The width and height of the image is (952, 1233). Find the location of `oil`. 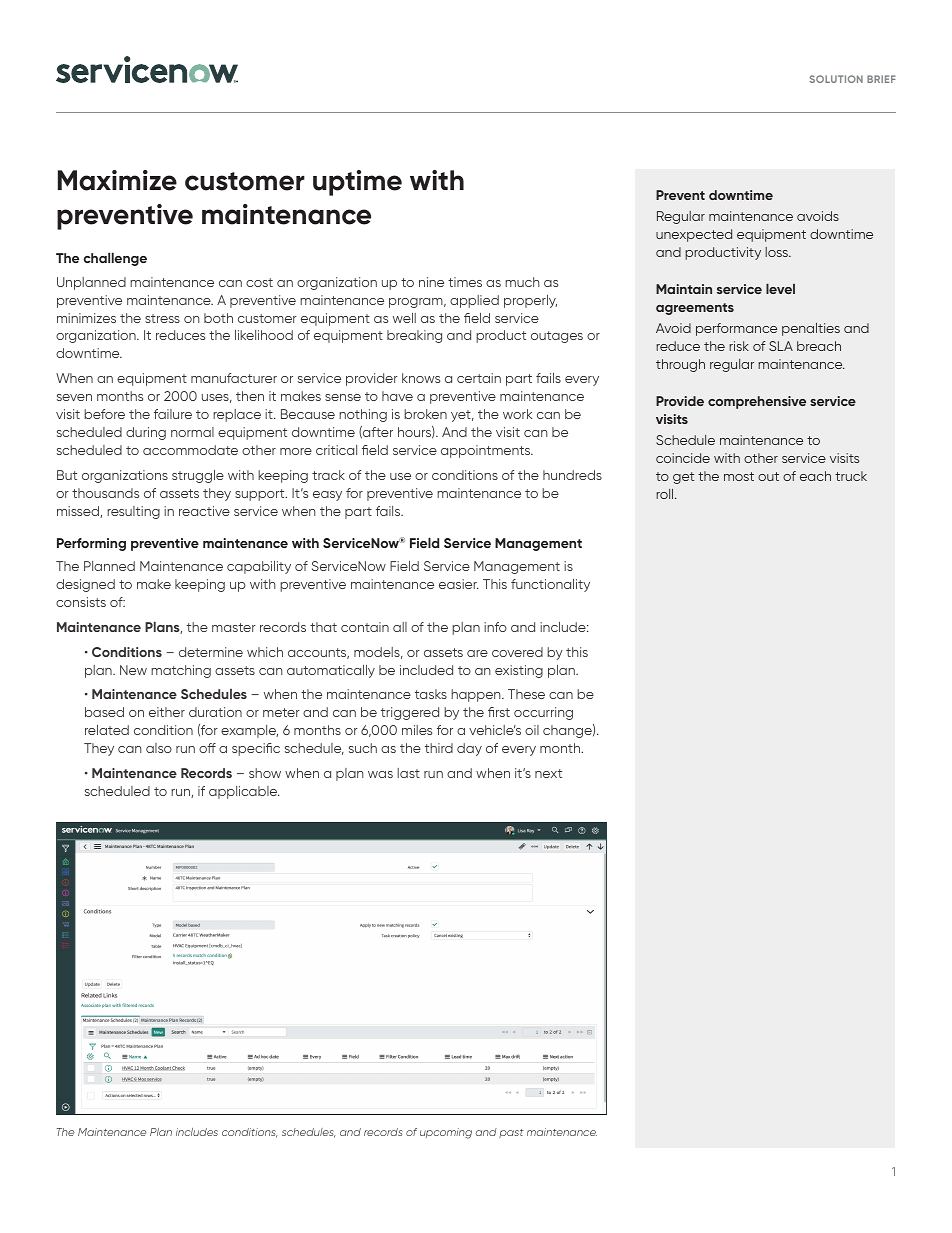

oil is located at coordinates (532, 730).
